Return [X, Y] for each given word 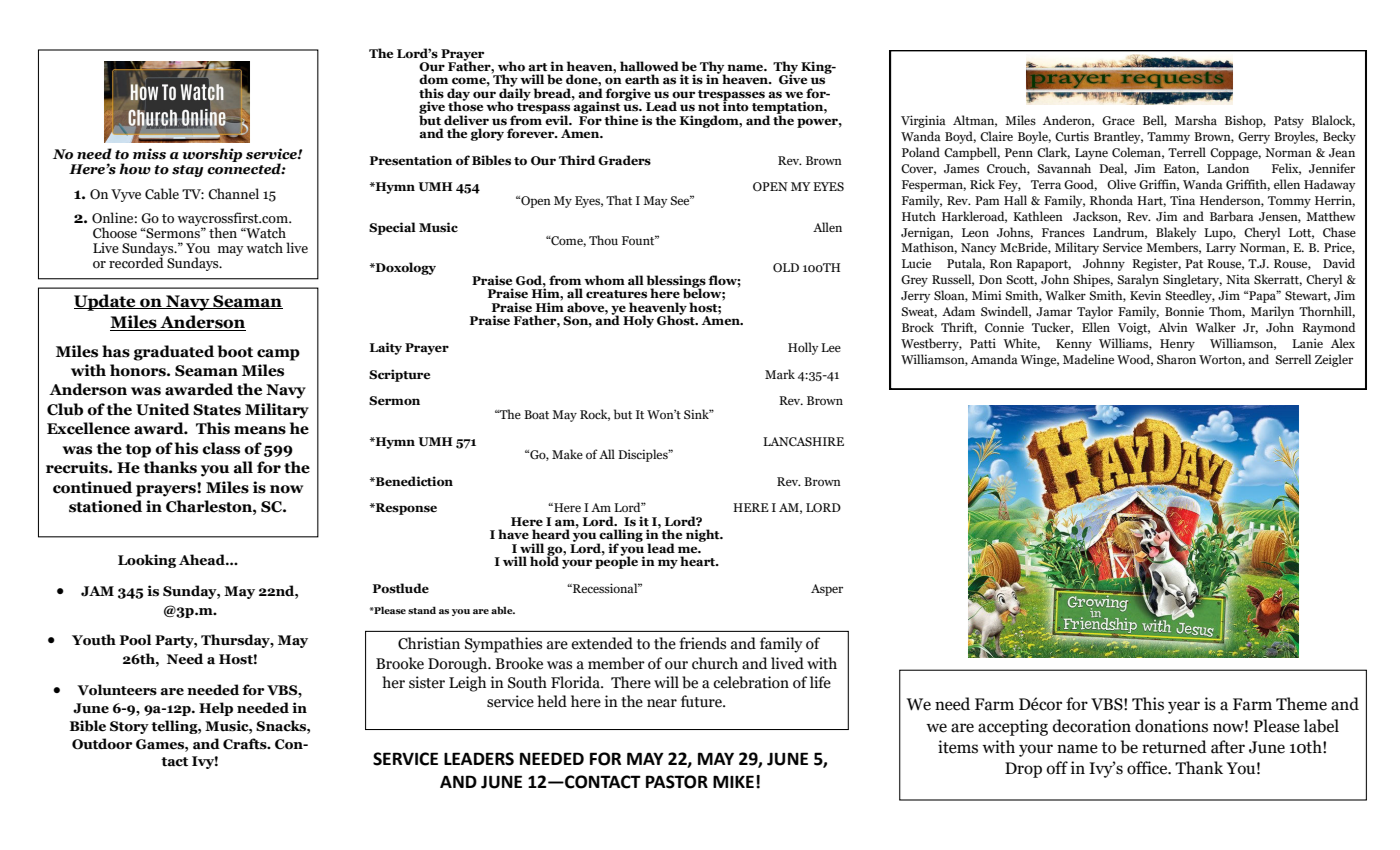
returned [1174, 747]
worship [212, 155]
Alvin [1173, 327]
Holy [638, 321]
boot [235, 351]
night [704, 535]
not [709, 107]
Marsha [1196, 120]
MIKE [733, 781]
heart [699, 561]
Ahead [203, 560]
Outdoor [102, 744]
